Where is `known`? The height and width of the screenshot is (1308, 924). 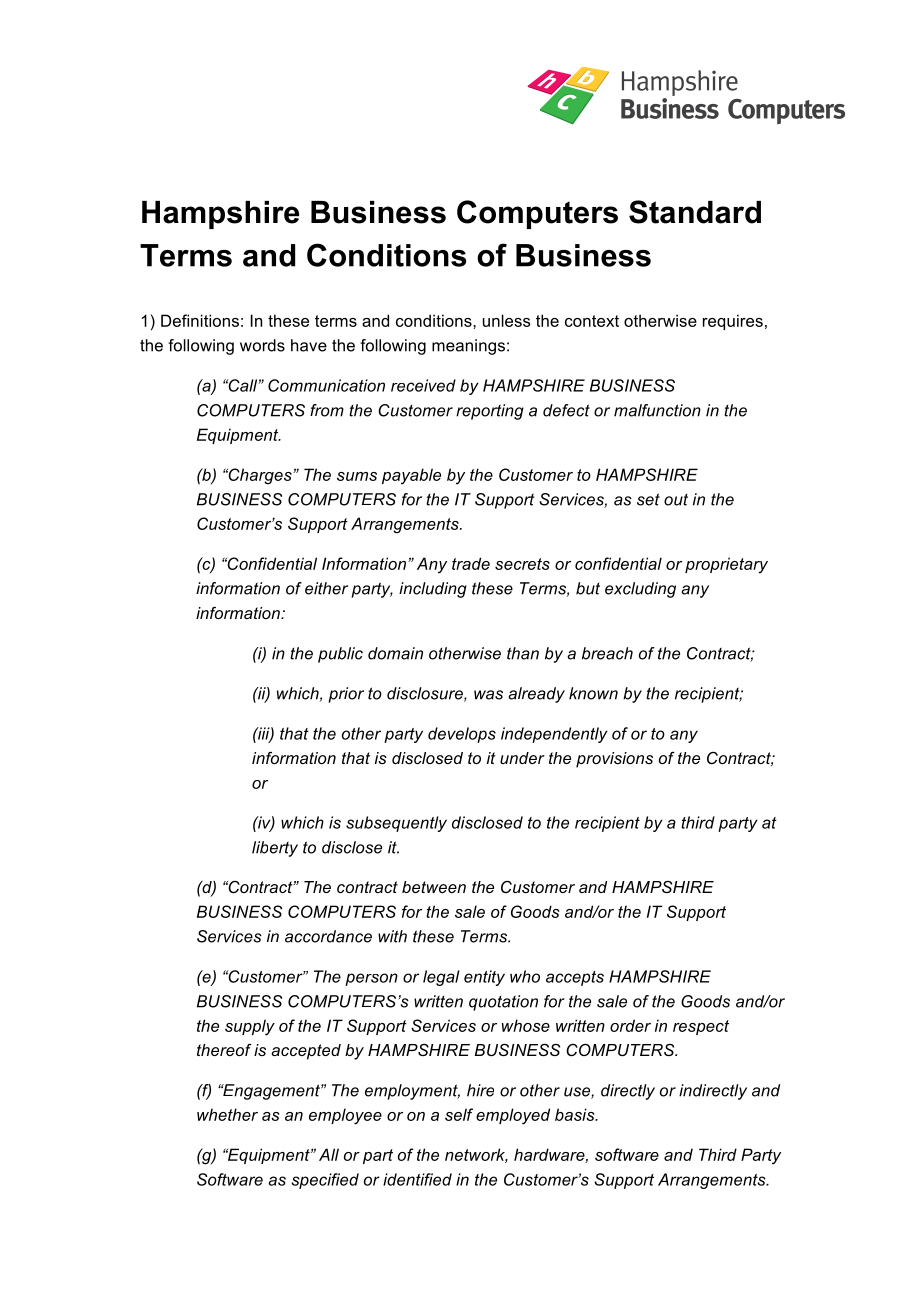 known is located at coordinates (593, 693).
